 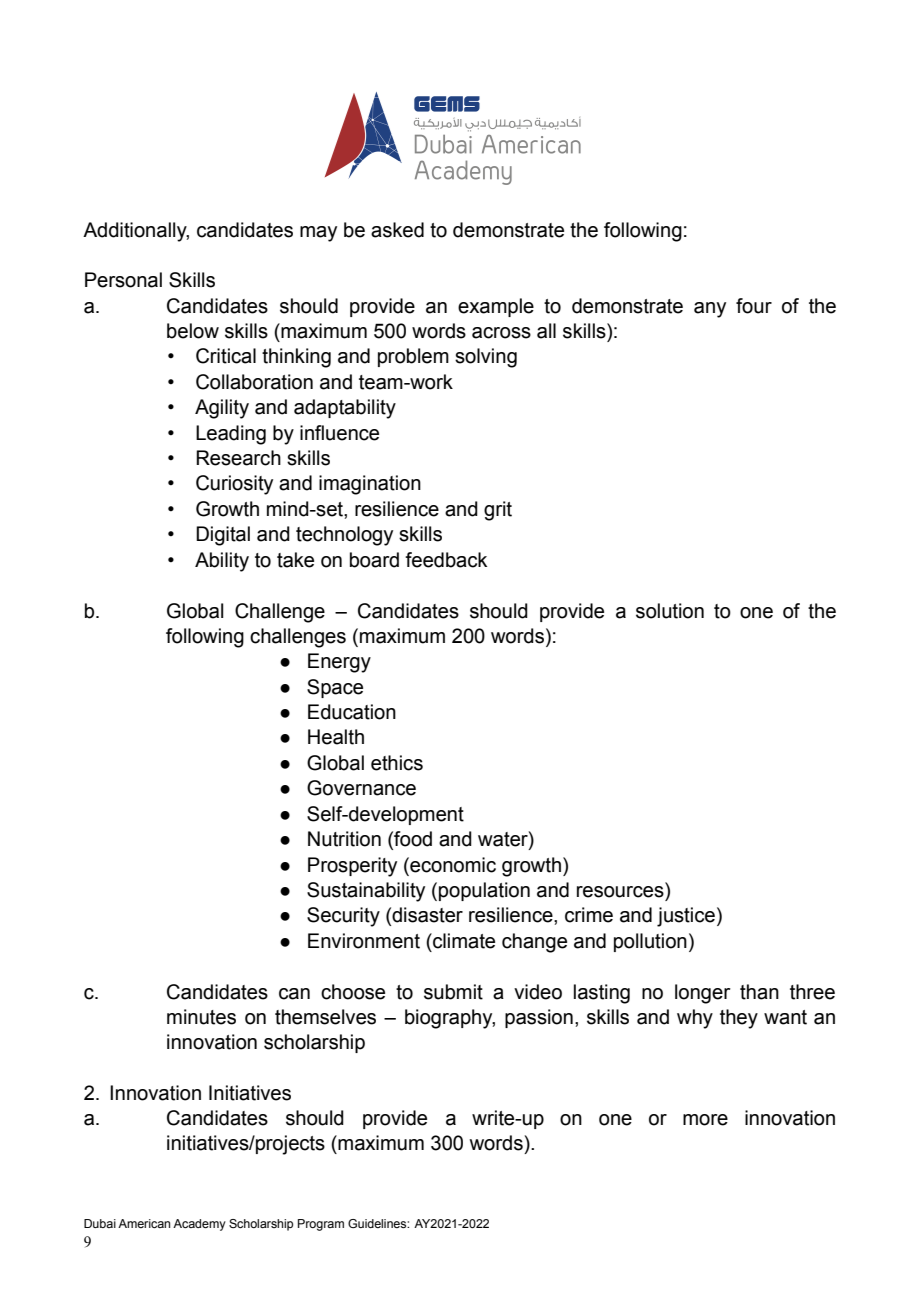 What do you see at coordinates (397, 230) in the document?
I see `asked` at bounding box center [397, 230].
